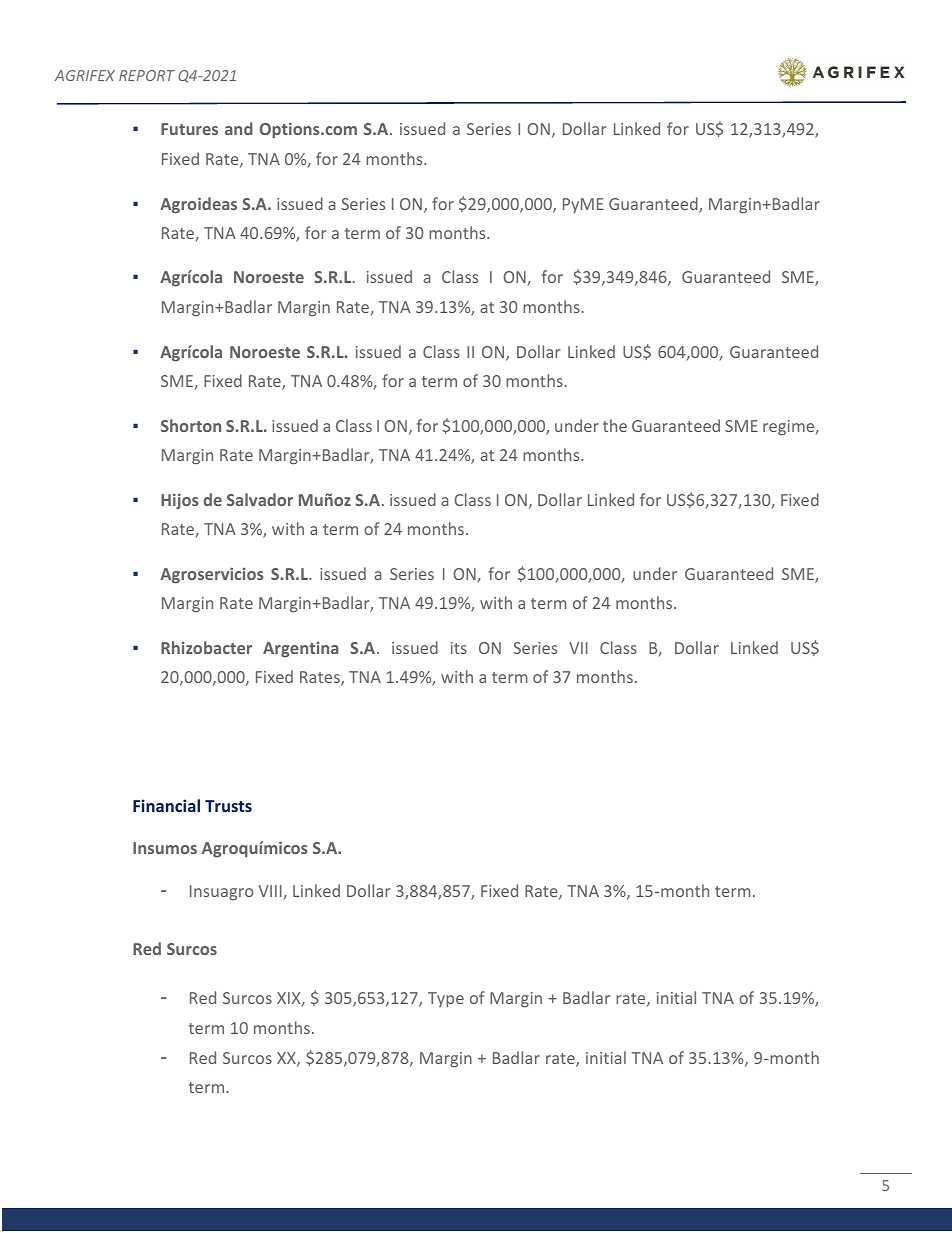 This image has height=1233, width=952. What do you see at coordinates (239, 128) in the image?
I see `and` at bounding box center [239, 128].
